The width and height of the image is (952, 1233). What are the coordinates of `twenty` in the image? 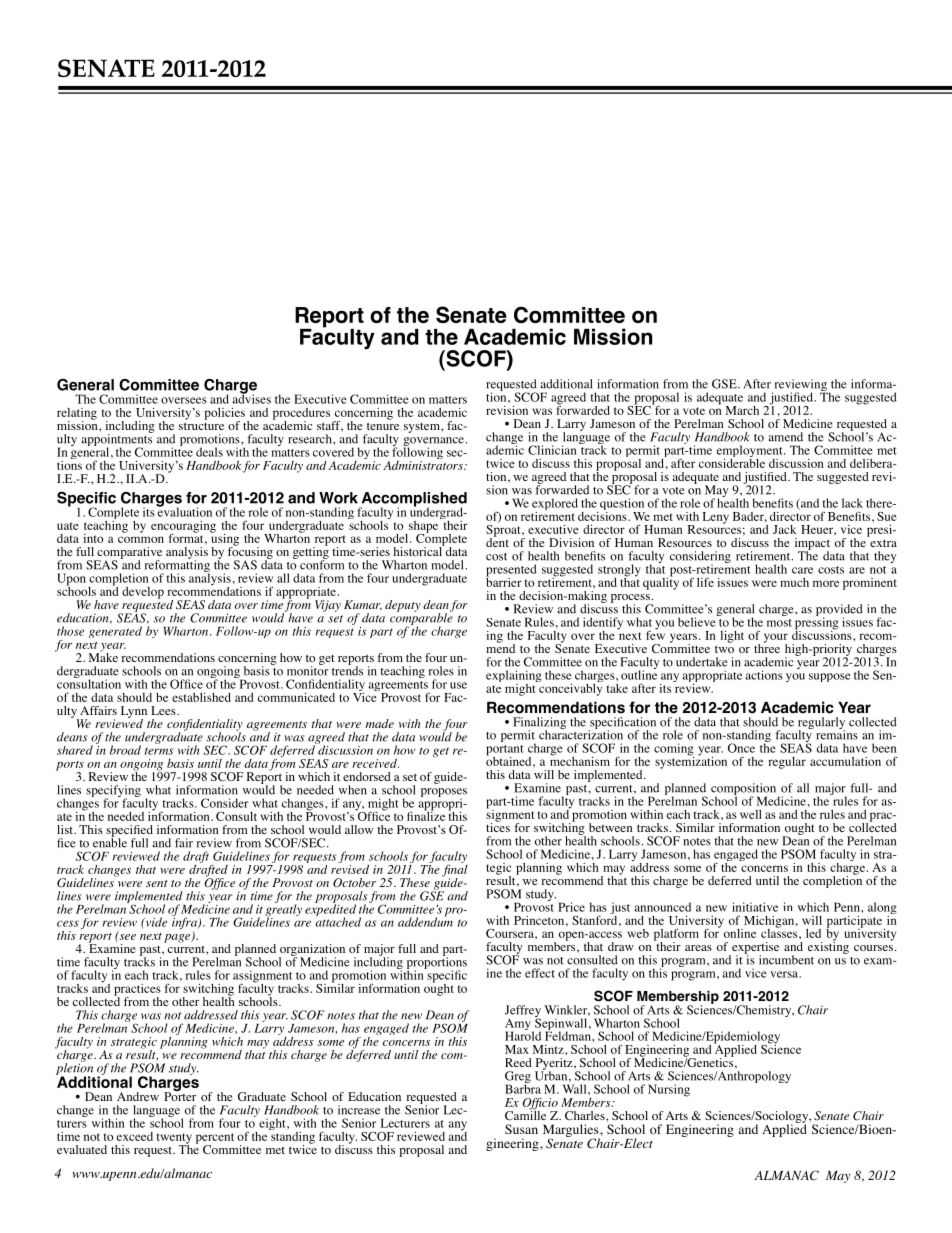 It's located at (174, 1139).
